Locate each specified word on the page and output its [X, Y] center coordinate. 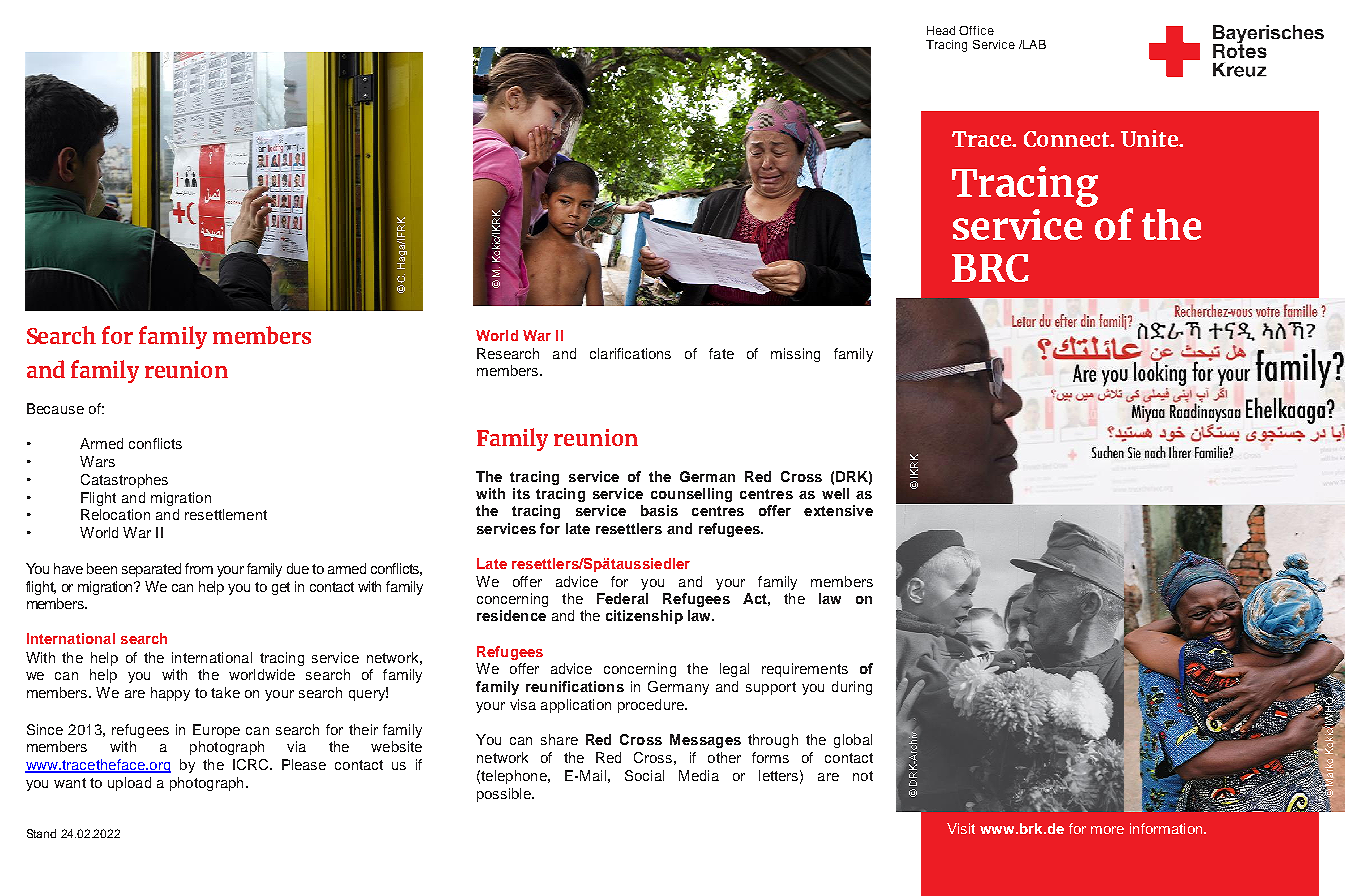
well [835, 493]
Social [644, 775]
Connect [1068, 139]
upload [129, 784]
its [521, 493]
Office [976, 30]
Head [941, 30]
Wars [97, 461]
